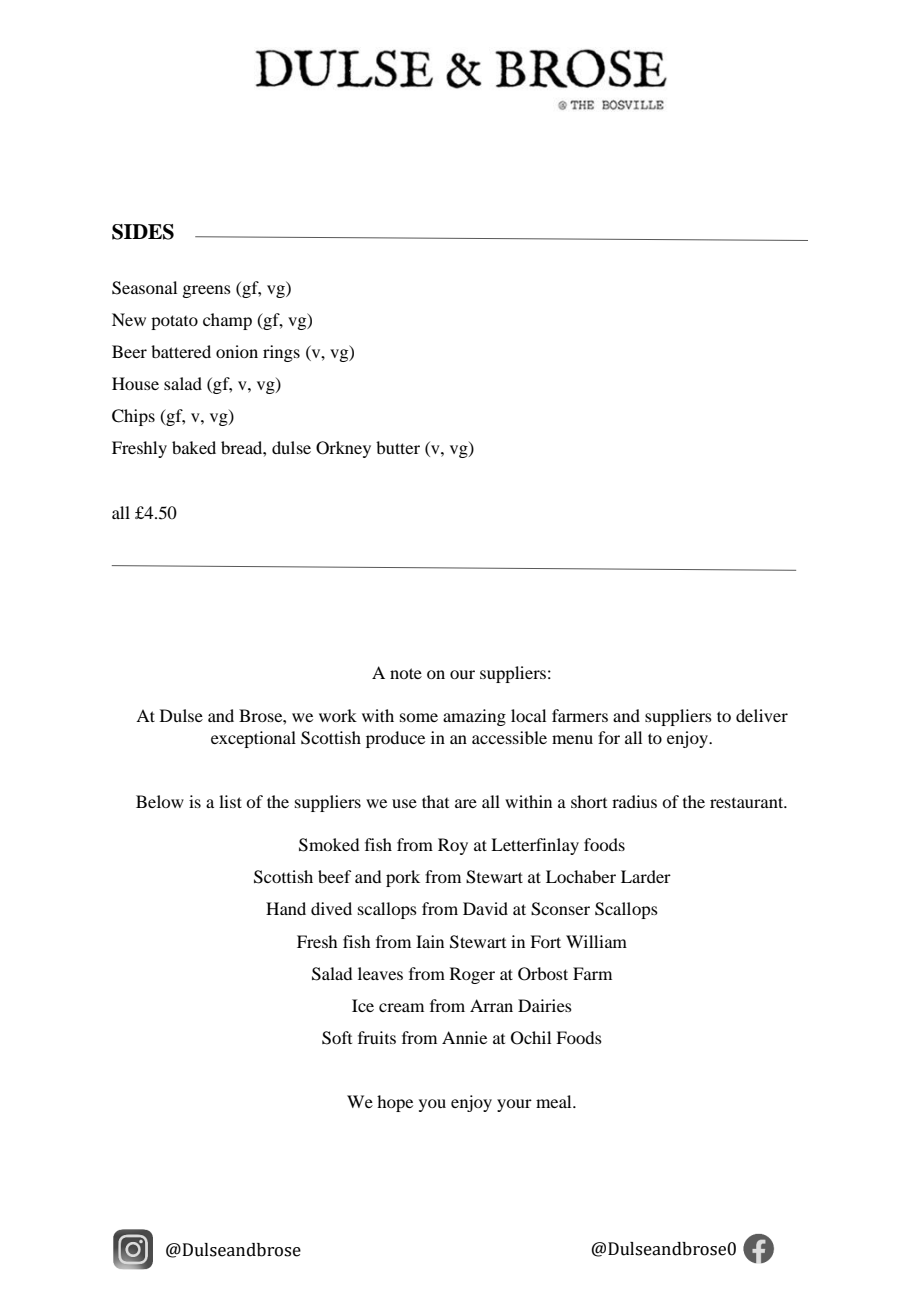 This document has height=1308, width=924. Describe the element at coordinates (343, 449) in the document. I see `Orkney` at that location.
